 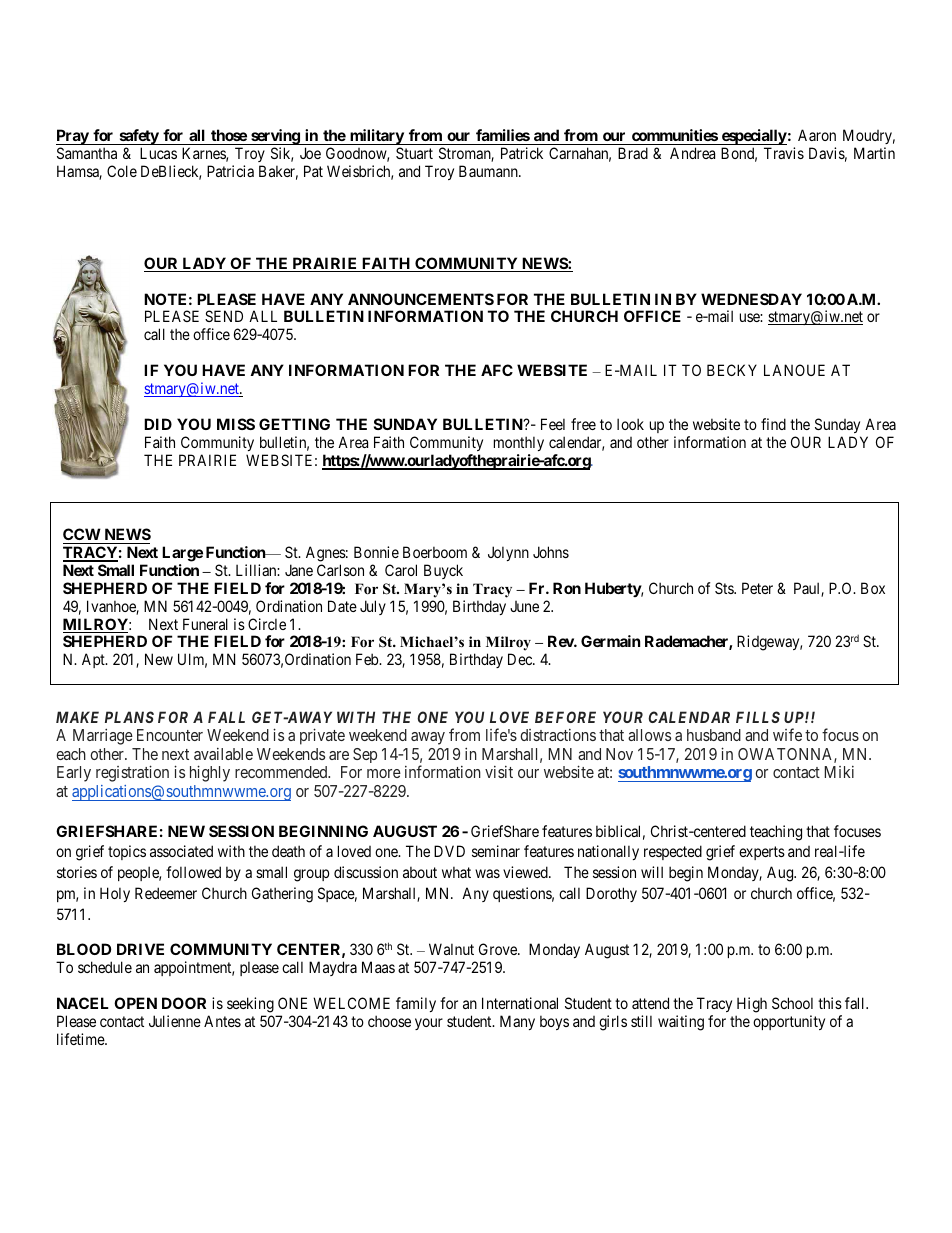 I want to click on Peter, so click(x=757, y=588).
